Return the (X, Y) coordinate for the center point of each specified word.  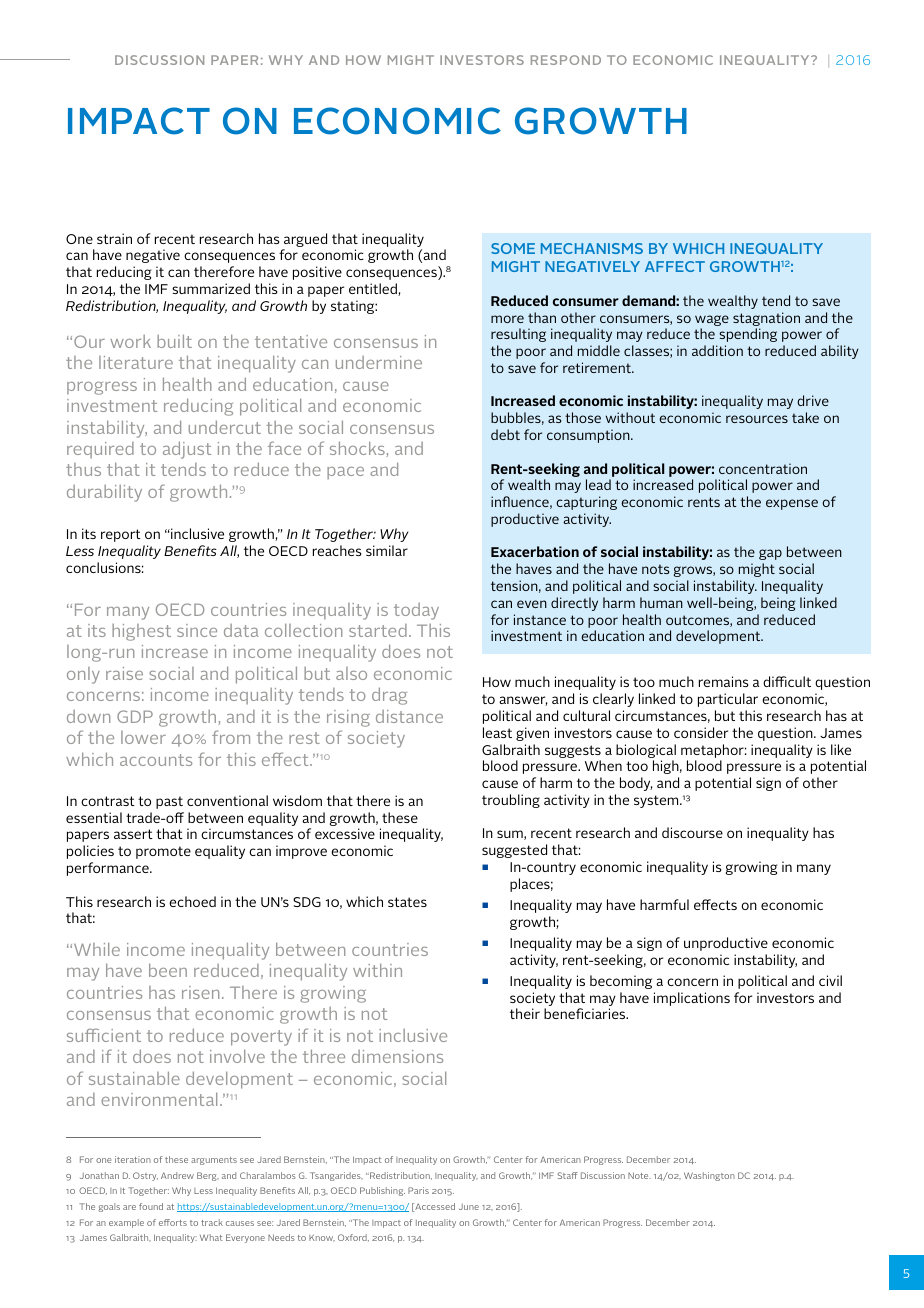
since (197, 630)
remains (724, 681)
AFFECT (675, 266)
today (416, 611)
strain (114, 238)
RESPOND (566, 60)
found (151, 1206)
